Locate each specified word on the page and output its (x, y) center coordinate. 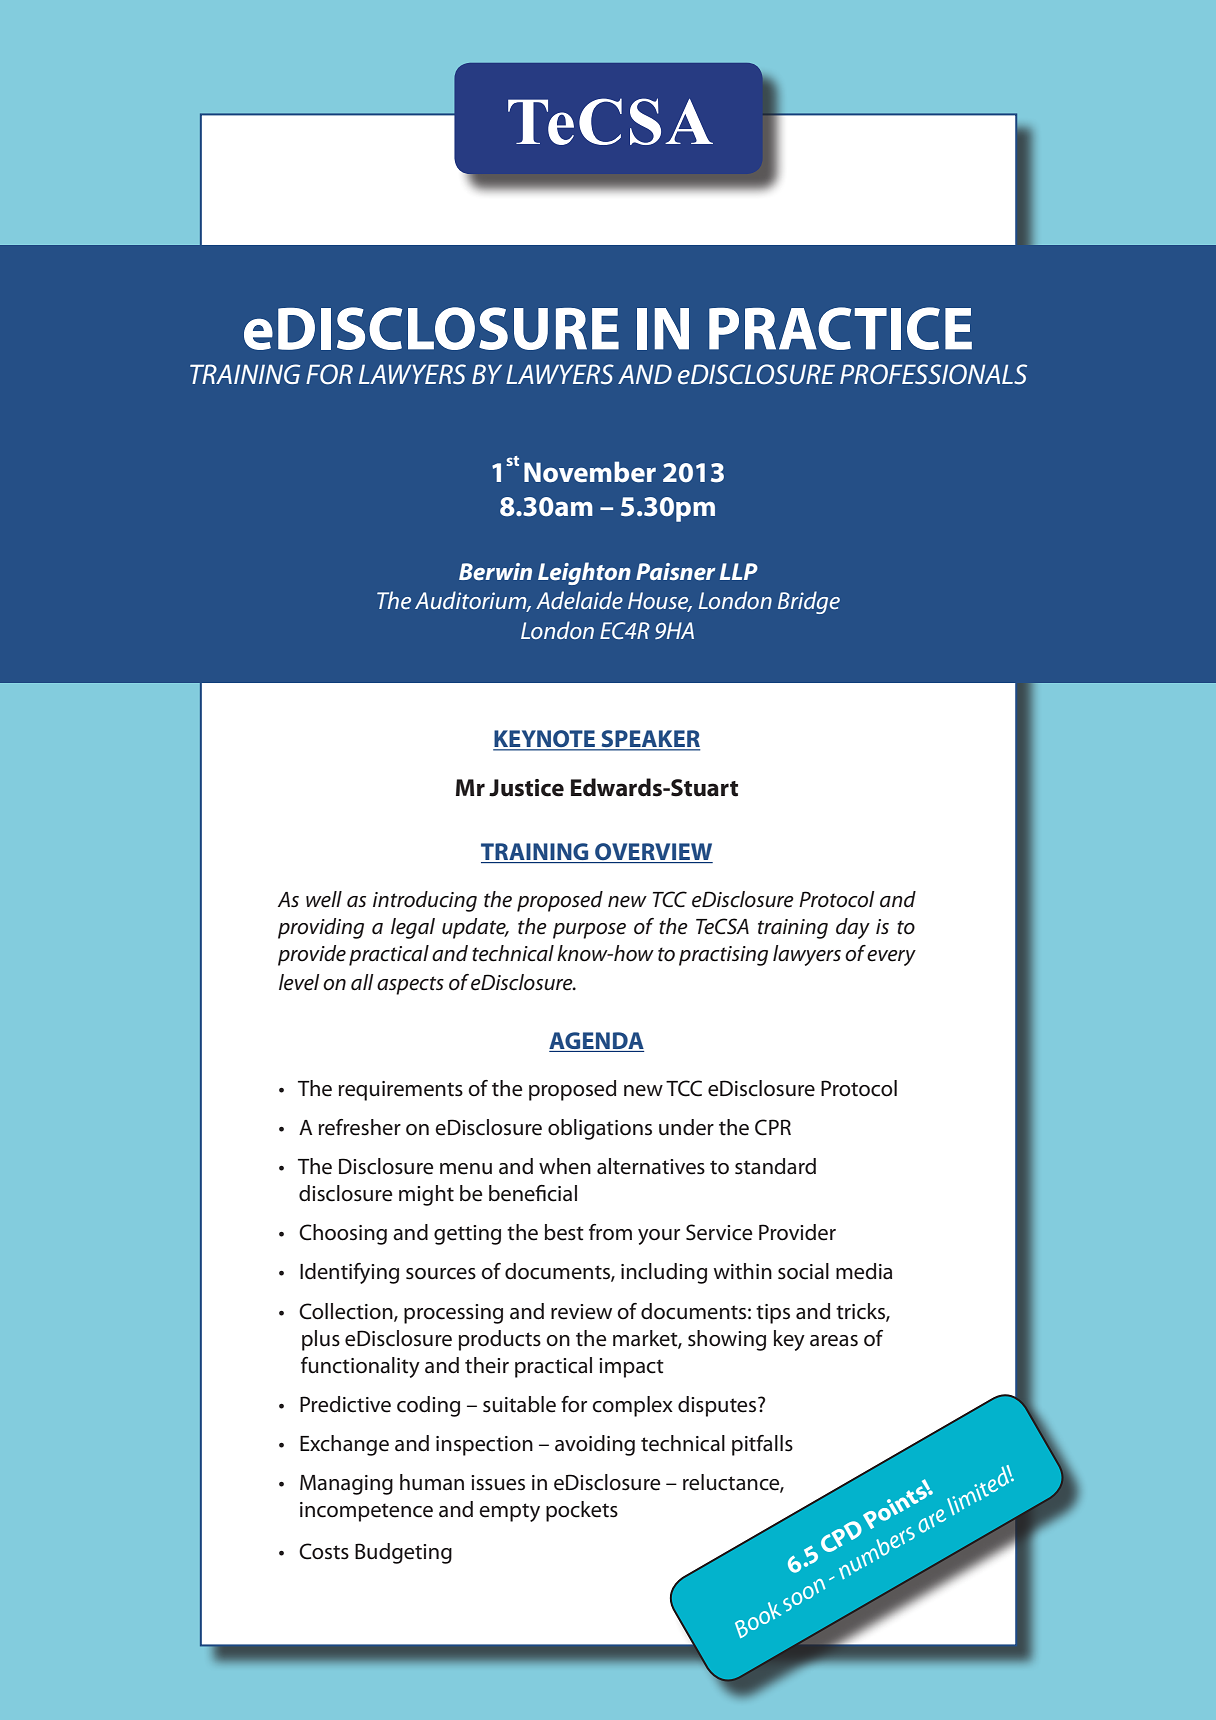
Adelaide (579, 600)
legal (413, 928)
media (864, 1271)
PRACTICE (840, 328)
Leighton (584, 573)
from (610, 1232)
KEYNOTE (545, 740)
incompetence (366, 1512)
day (853, 928)
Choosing (343, 1234)
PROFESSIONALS (933, 374)
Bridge (809, 602)
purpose (589, 931)
